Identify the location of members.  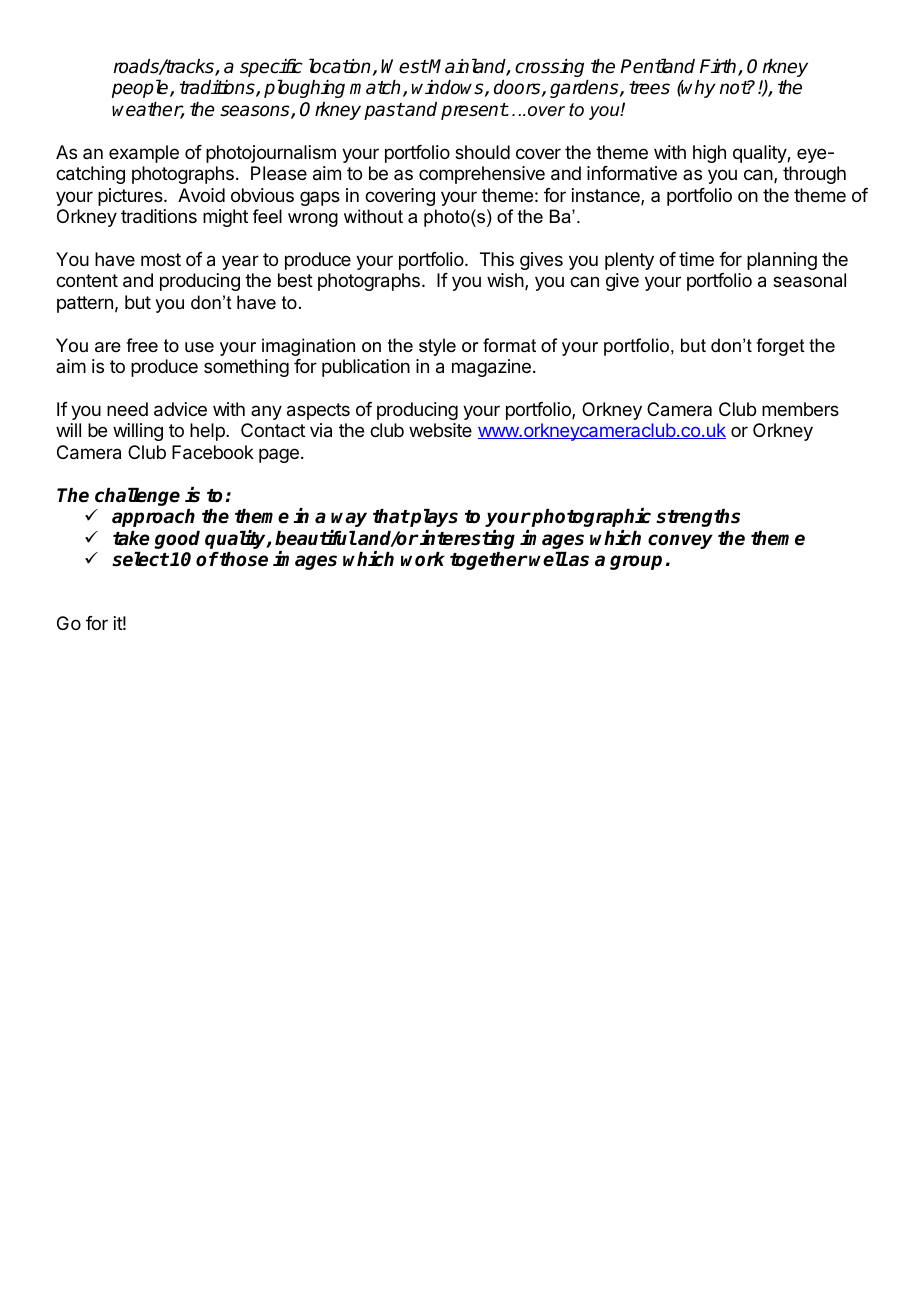
(800, 409).
